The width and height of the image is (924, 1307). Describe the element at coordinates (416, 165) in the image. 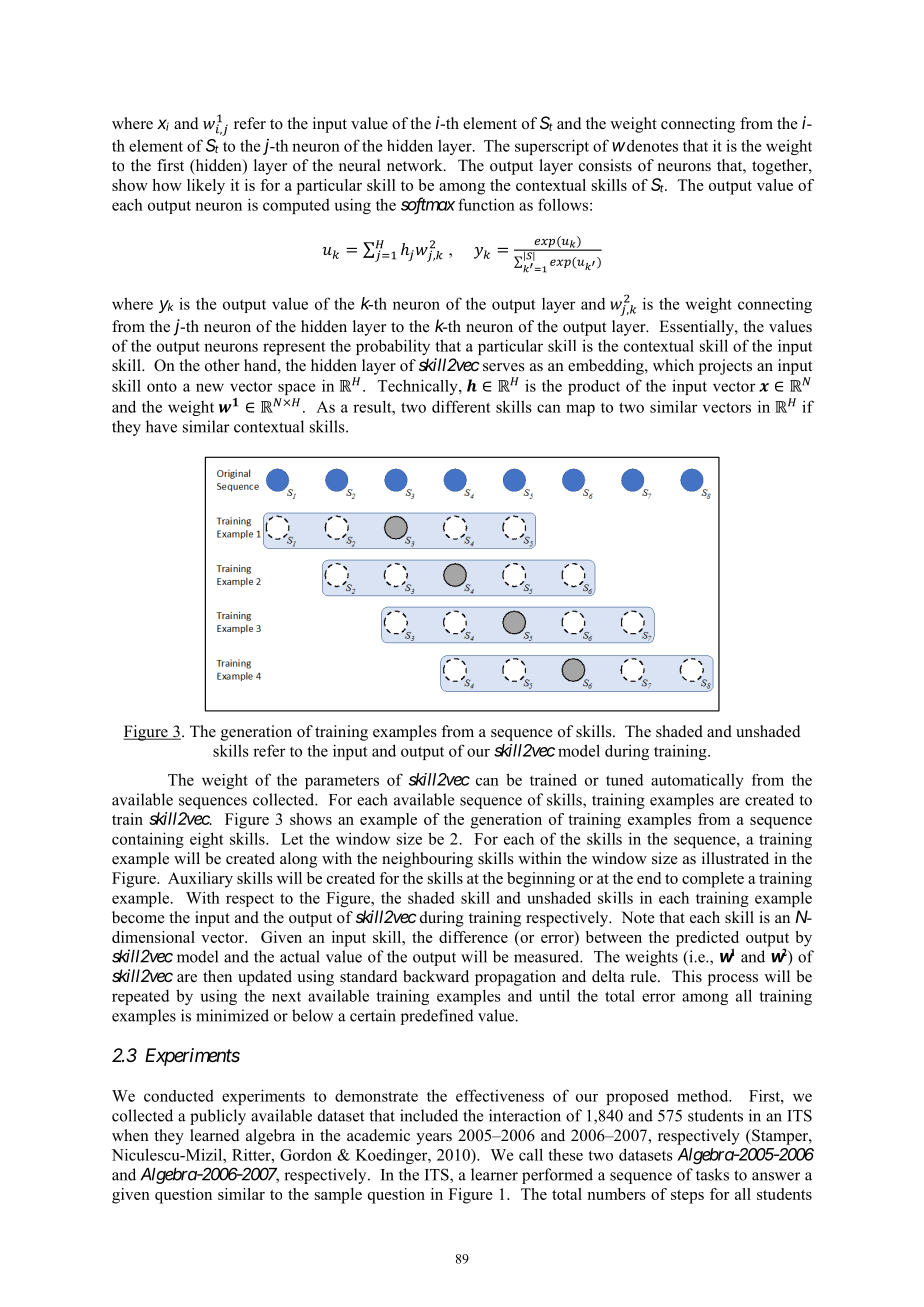

I see `network` at that location.
